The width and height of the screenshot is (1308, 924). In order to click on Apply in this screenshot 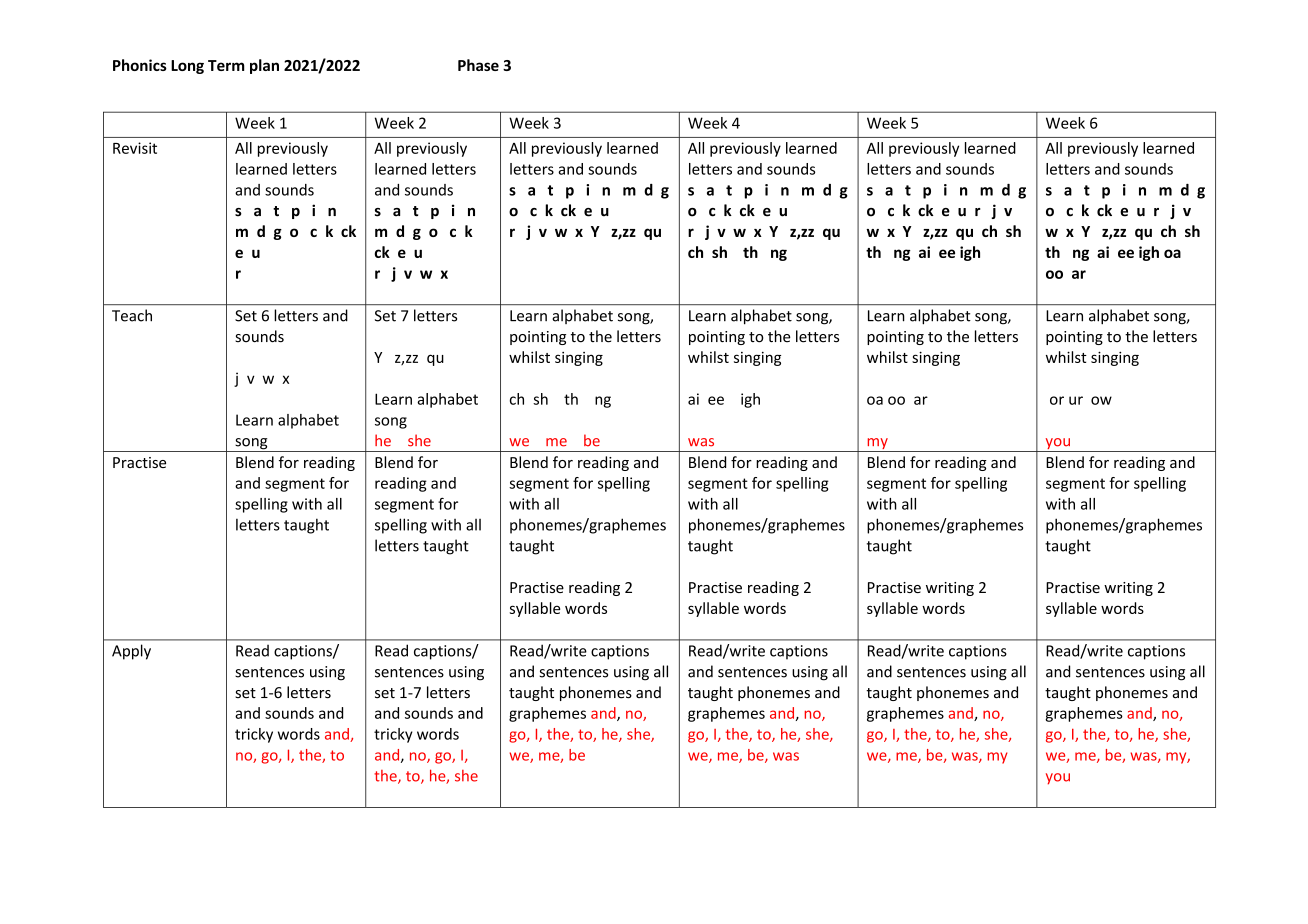, I will do `click(131, 652)`.
